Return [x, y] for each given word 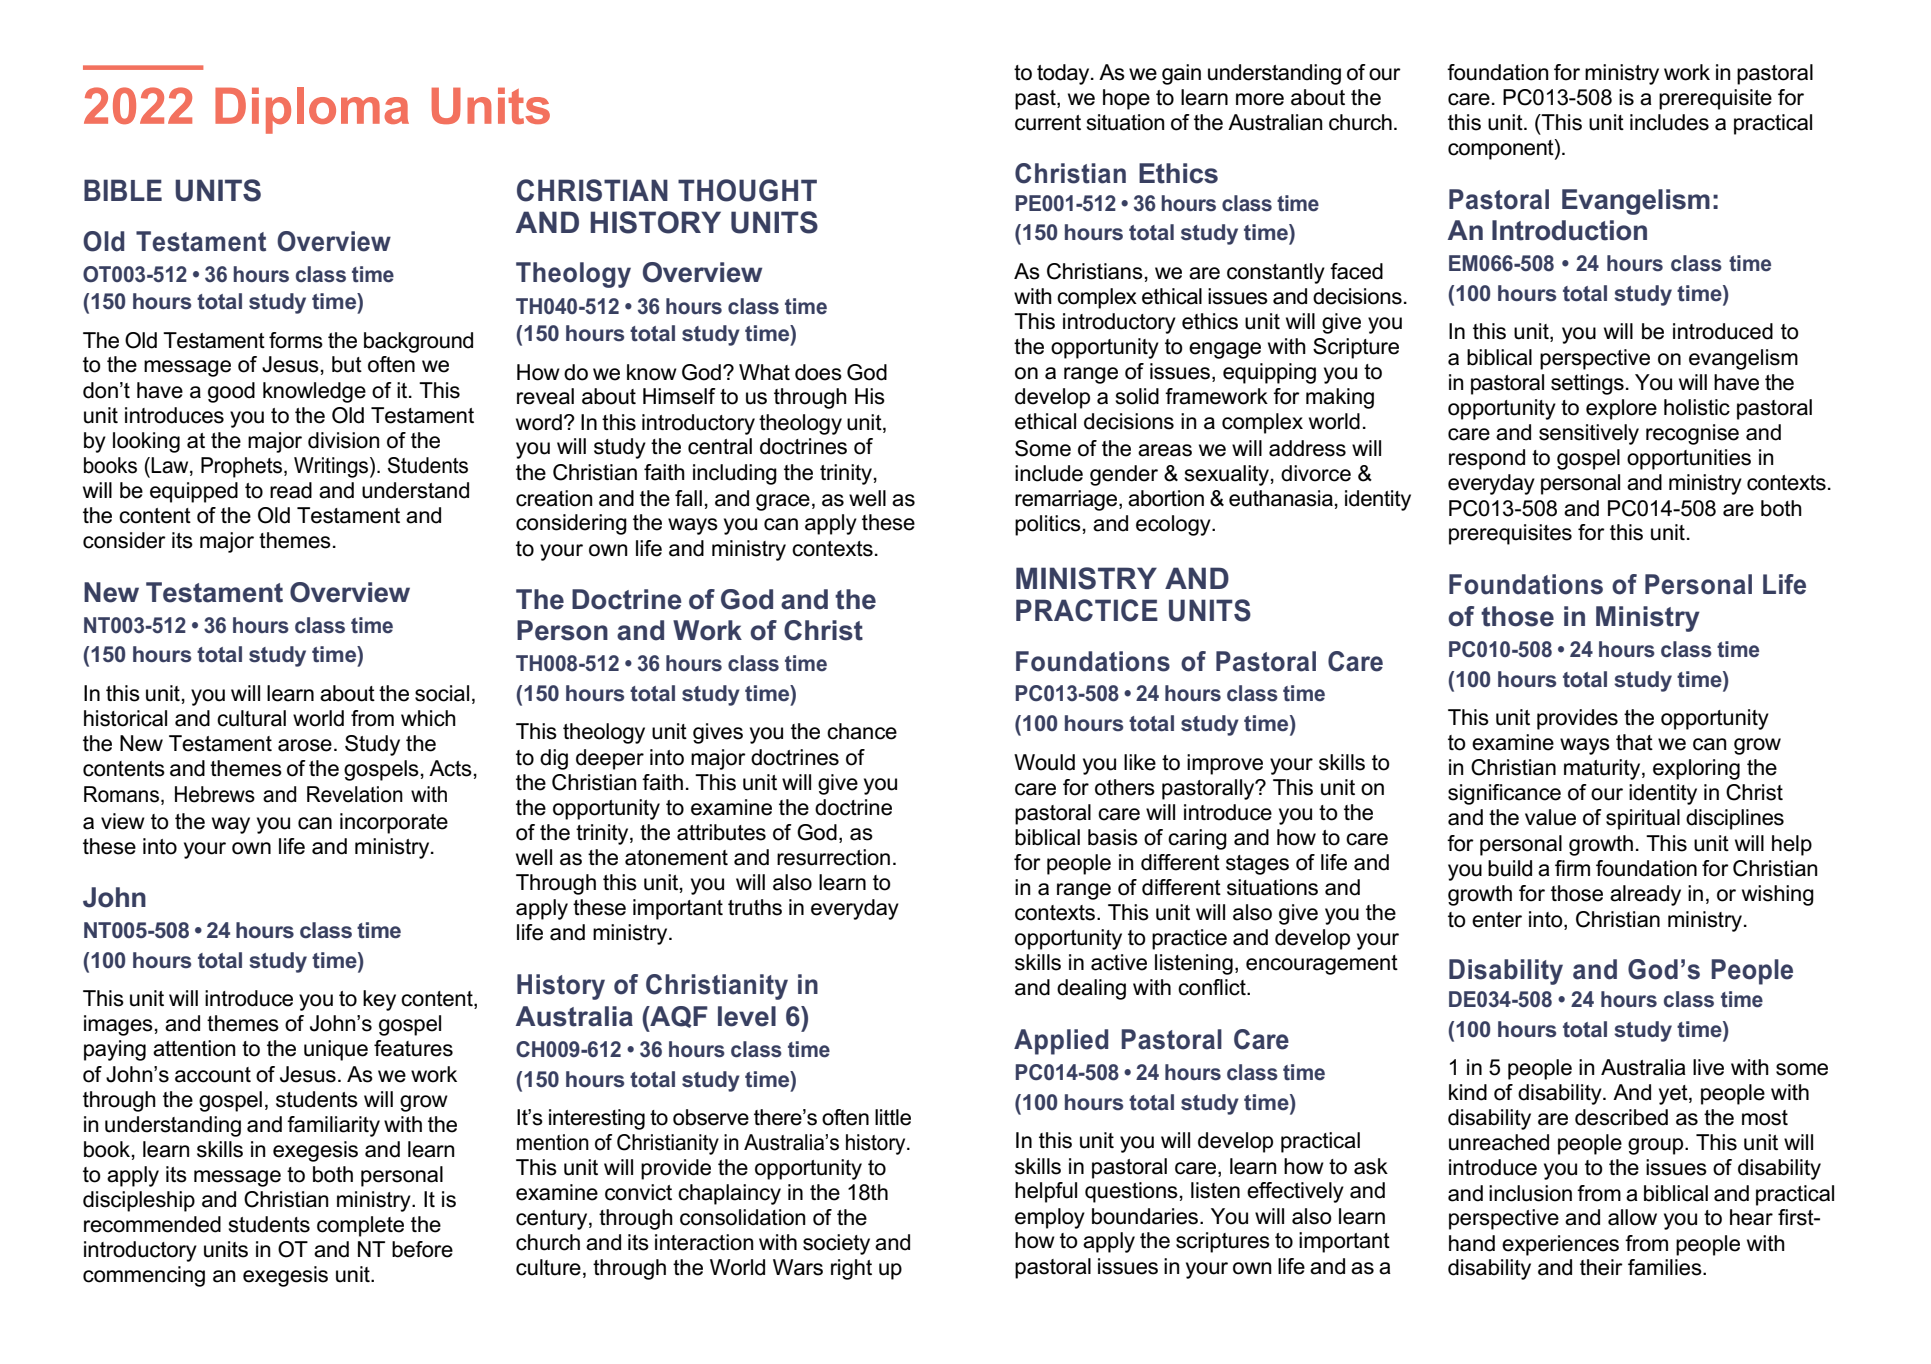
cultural [251, 718]
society [836, 1244]
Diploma [312, 110]
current [1048, 123]
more [1260, 99]
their [1601, 1267]
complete [360, 1226]
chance [862, 731]
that [1634, 742]
